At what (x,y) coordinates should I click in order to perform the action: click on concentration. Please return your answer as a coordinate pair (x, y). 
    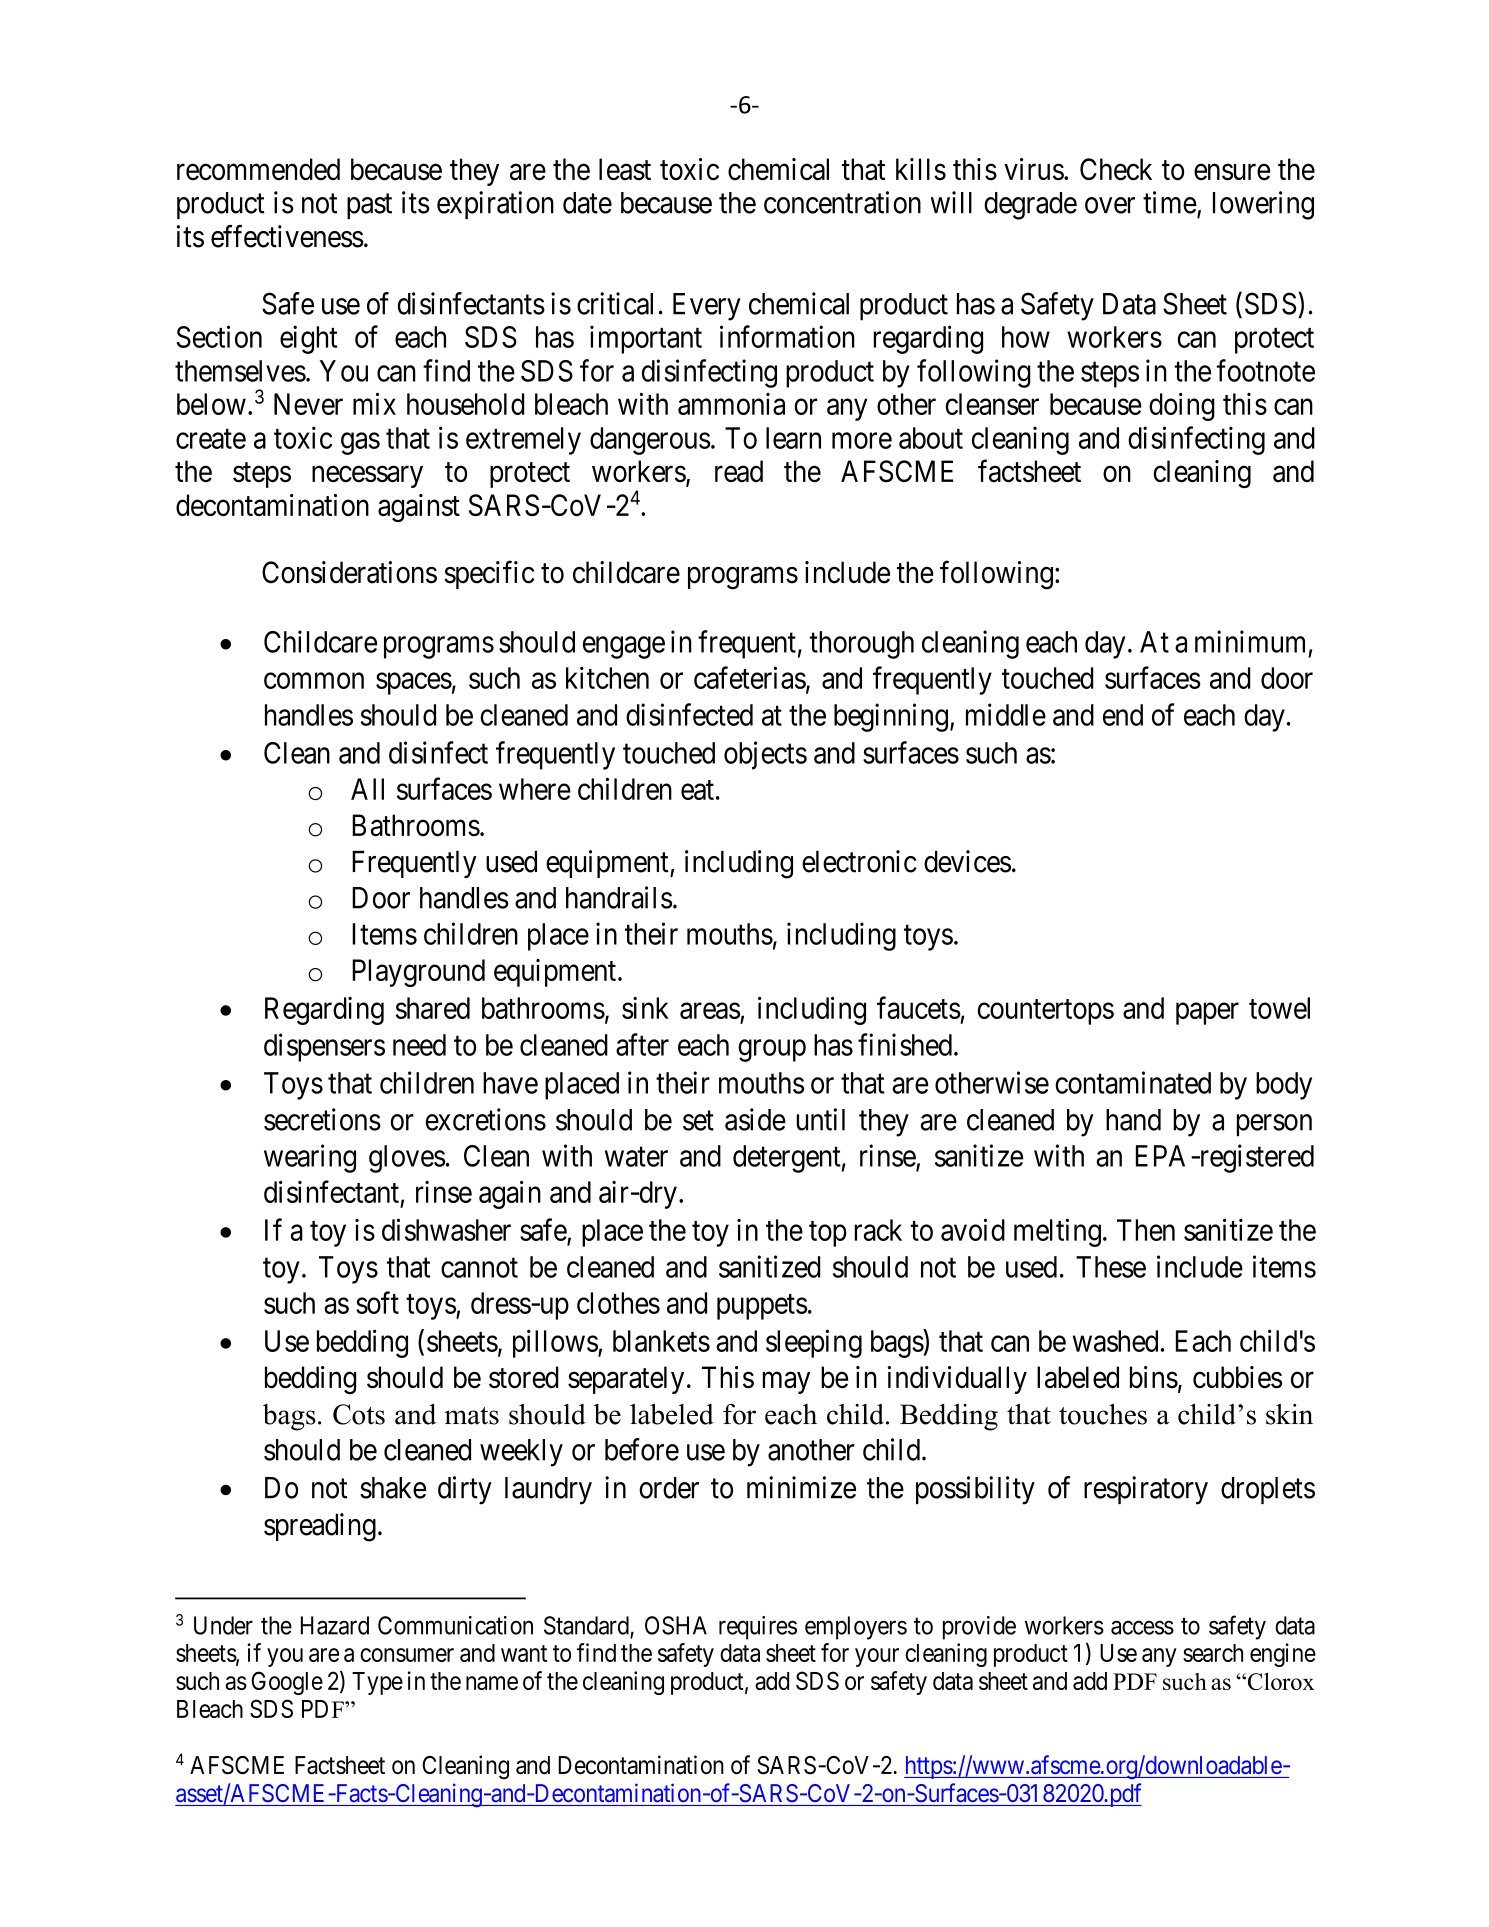
    Looking at the image, I should click on (842, 202).
